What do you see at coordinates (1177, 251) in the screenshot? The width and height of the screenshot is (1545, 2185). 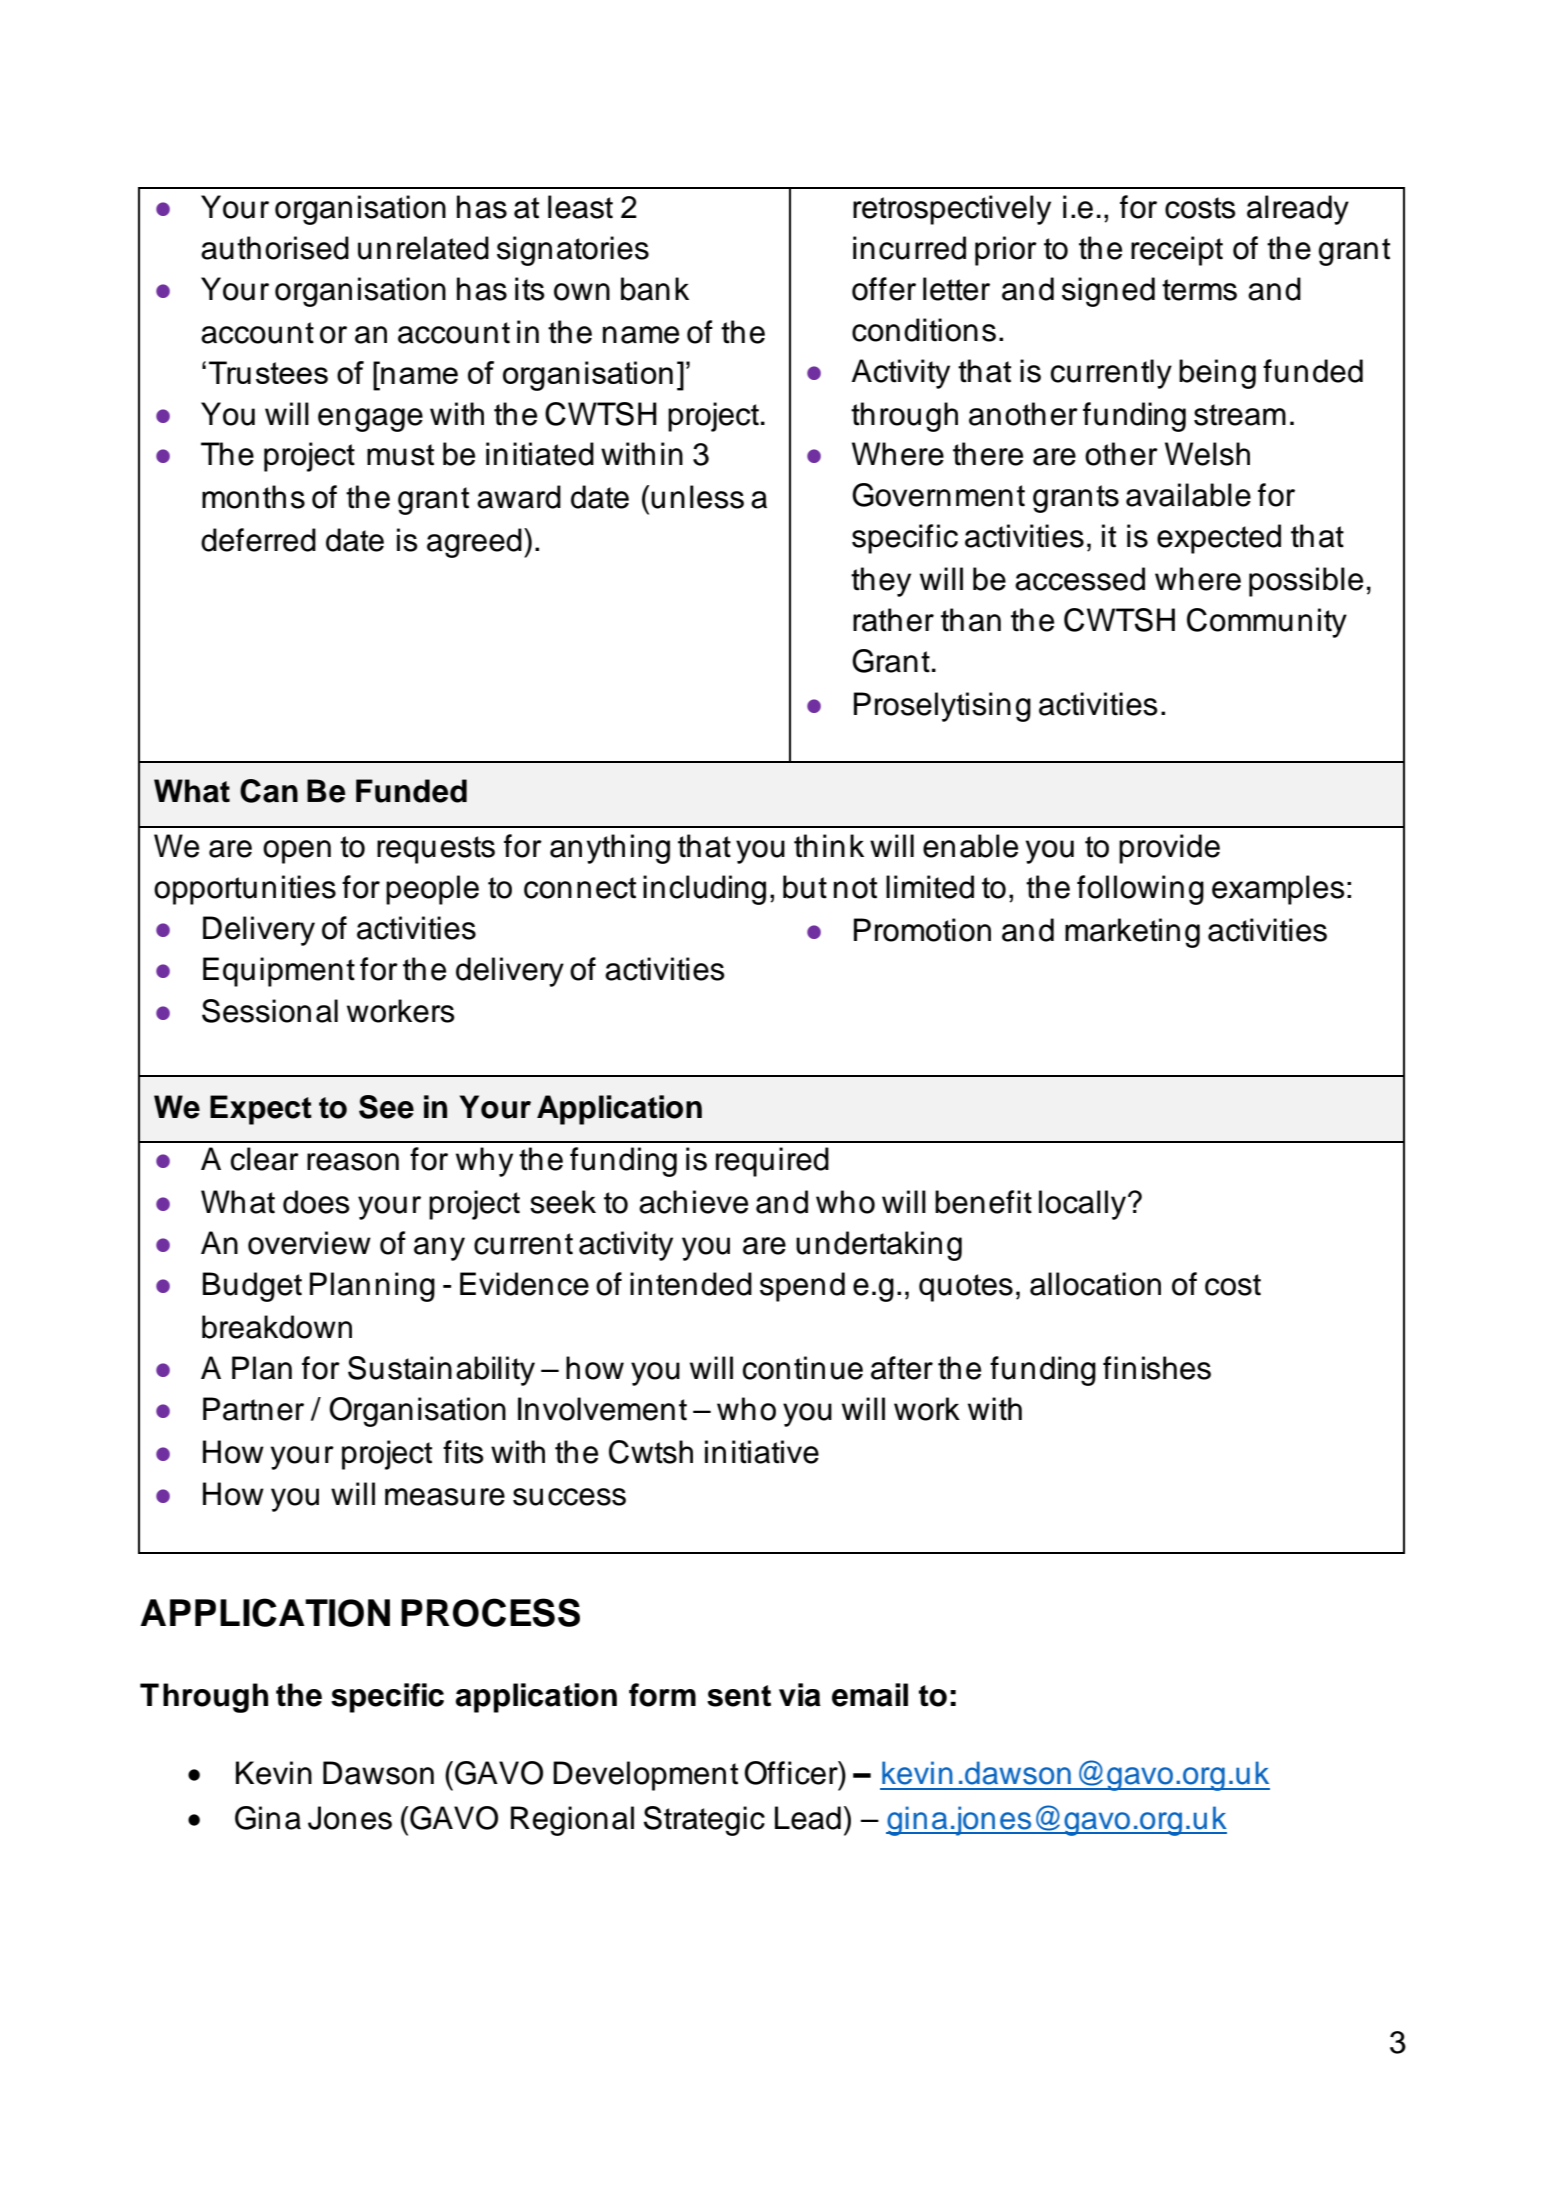 I see `receipt` at bounding box center [1177, 251].
